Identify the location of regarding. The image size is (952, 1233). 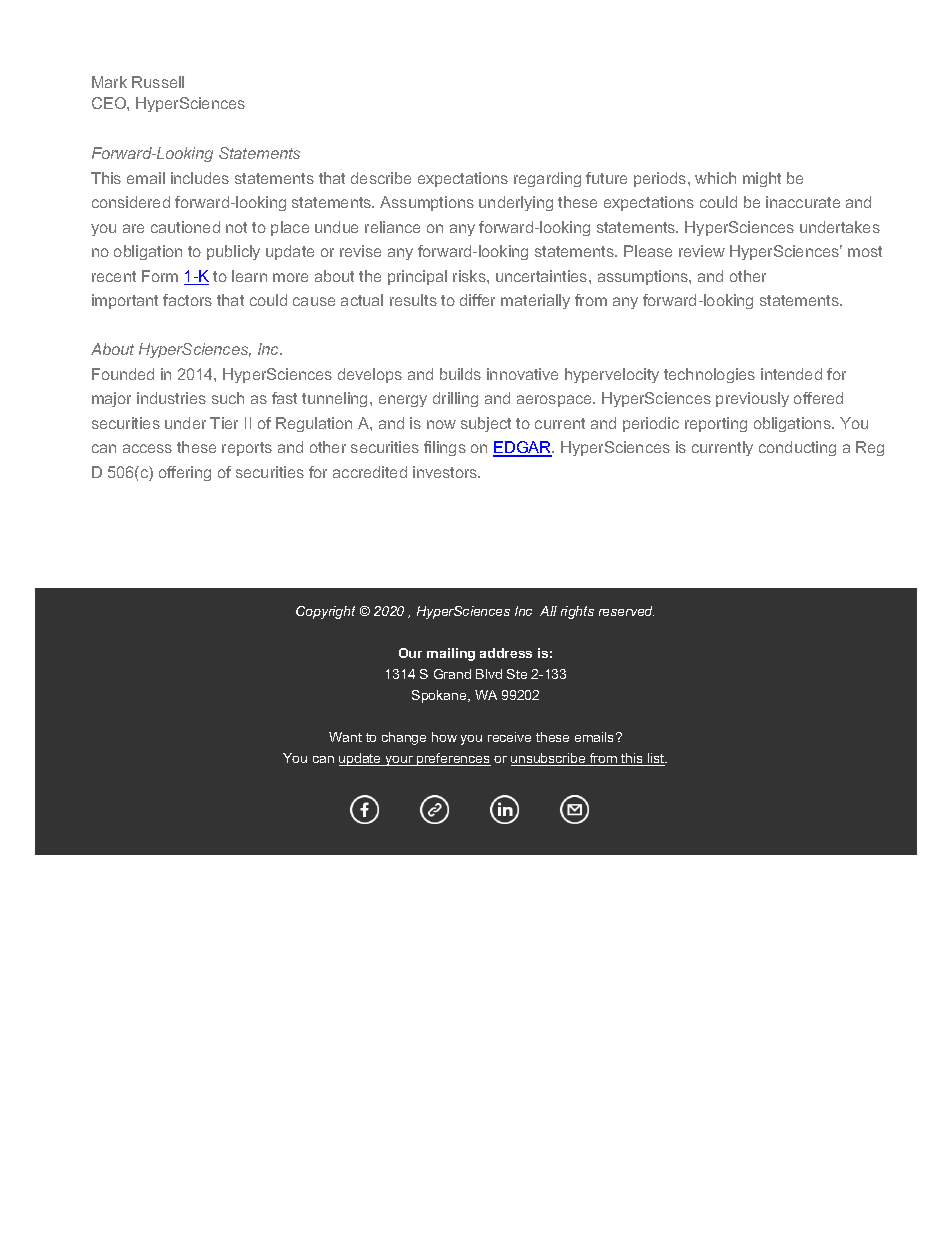
(547, 179).
